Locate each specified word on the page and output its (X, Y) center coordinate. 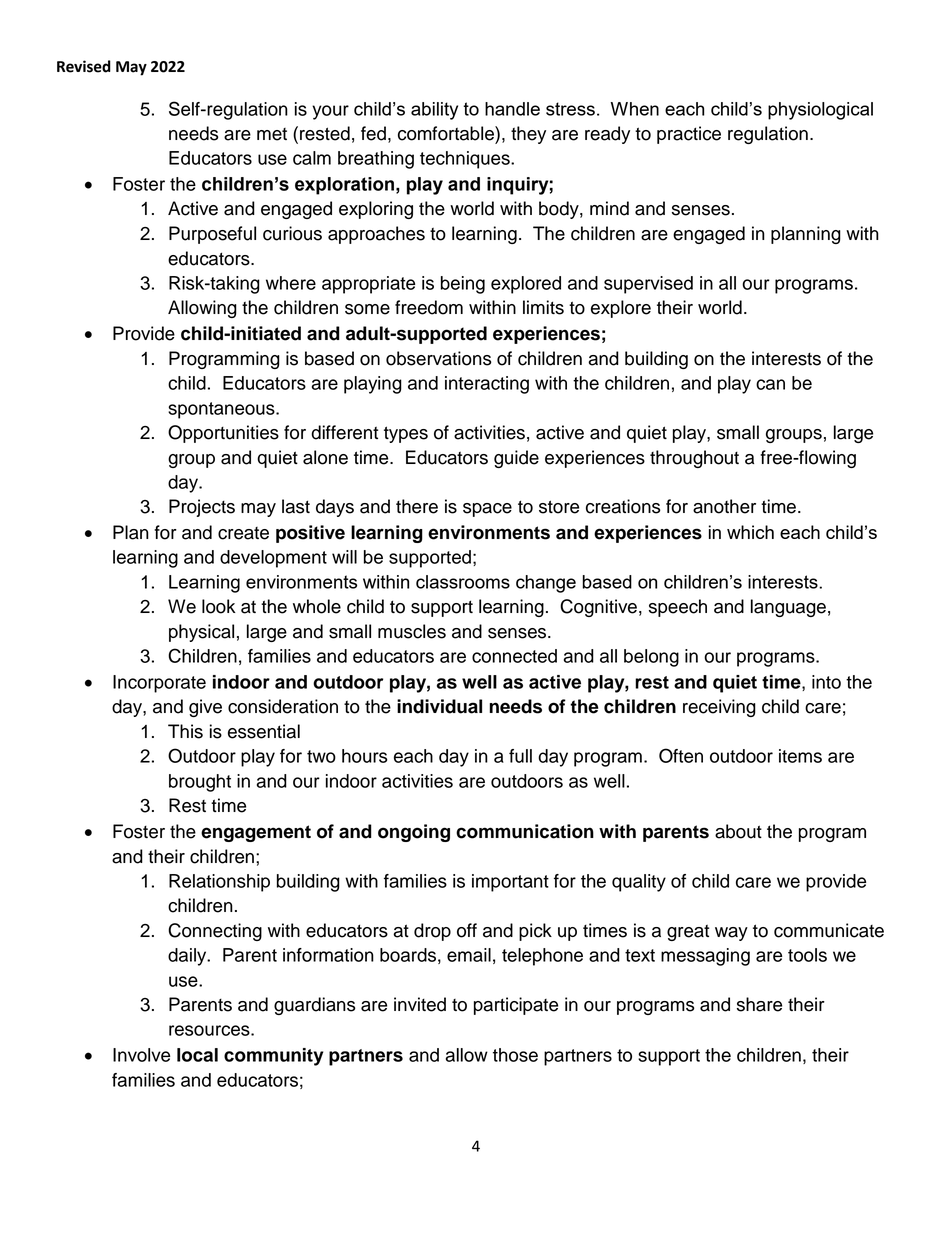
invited (420, 1004)
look (219, 606)
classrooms (463, 582)
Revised (84, 66)
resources (210, 1030)
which (750, 532)
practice (689, 135)
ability (434, 111)
